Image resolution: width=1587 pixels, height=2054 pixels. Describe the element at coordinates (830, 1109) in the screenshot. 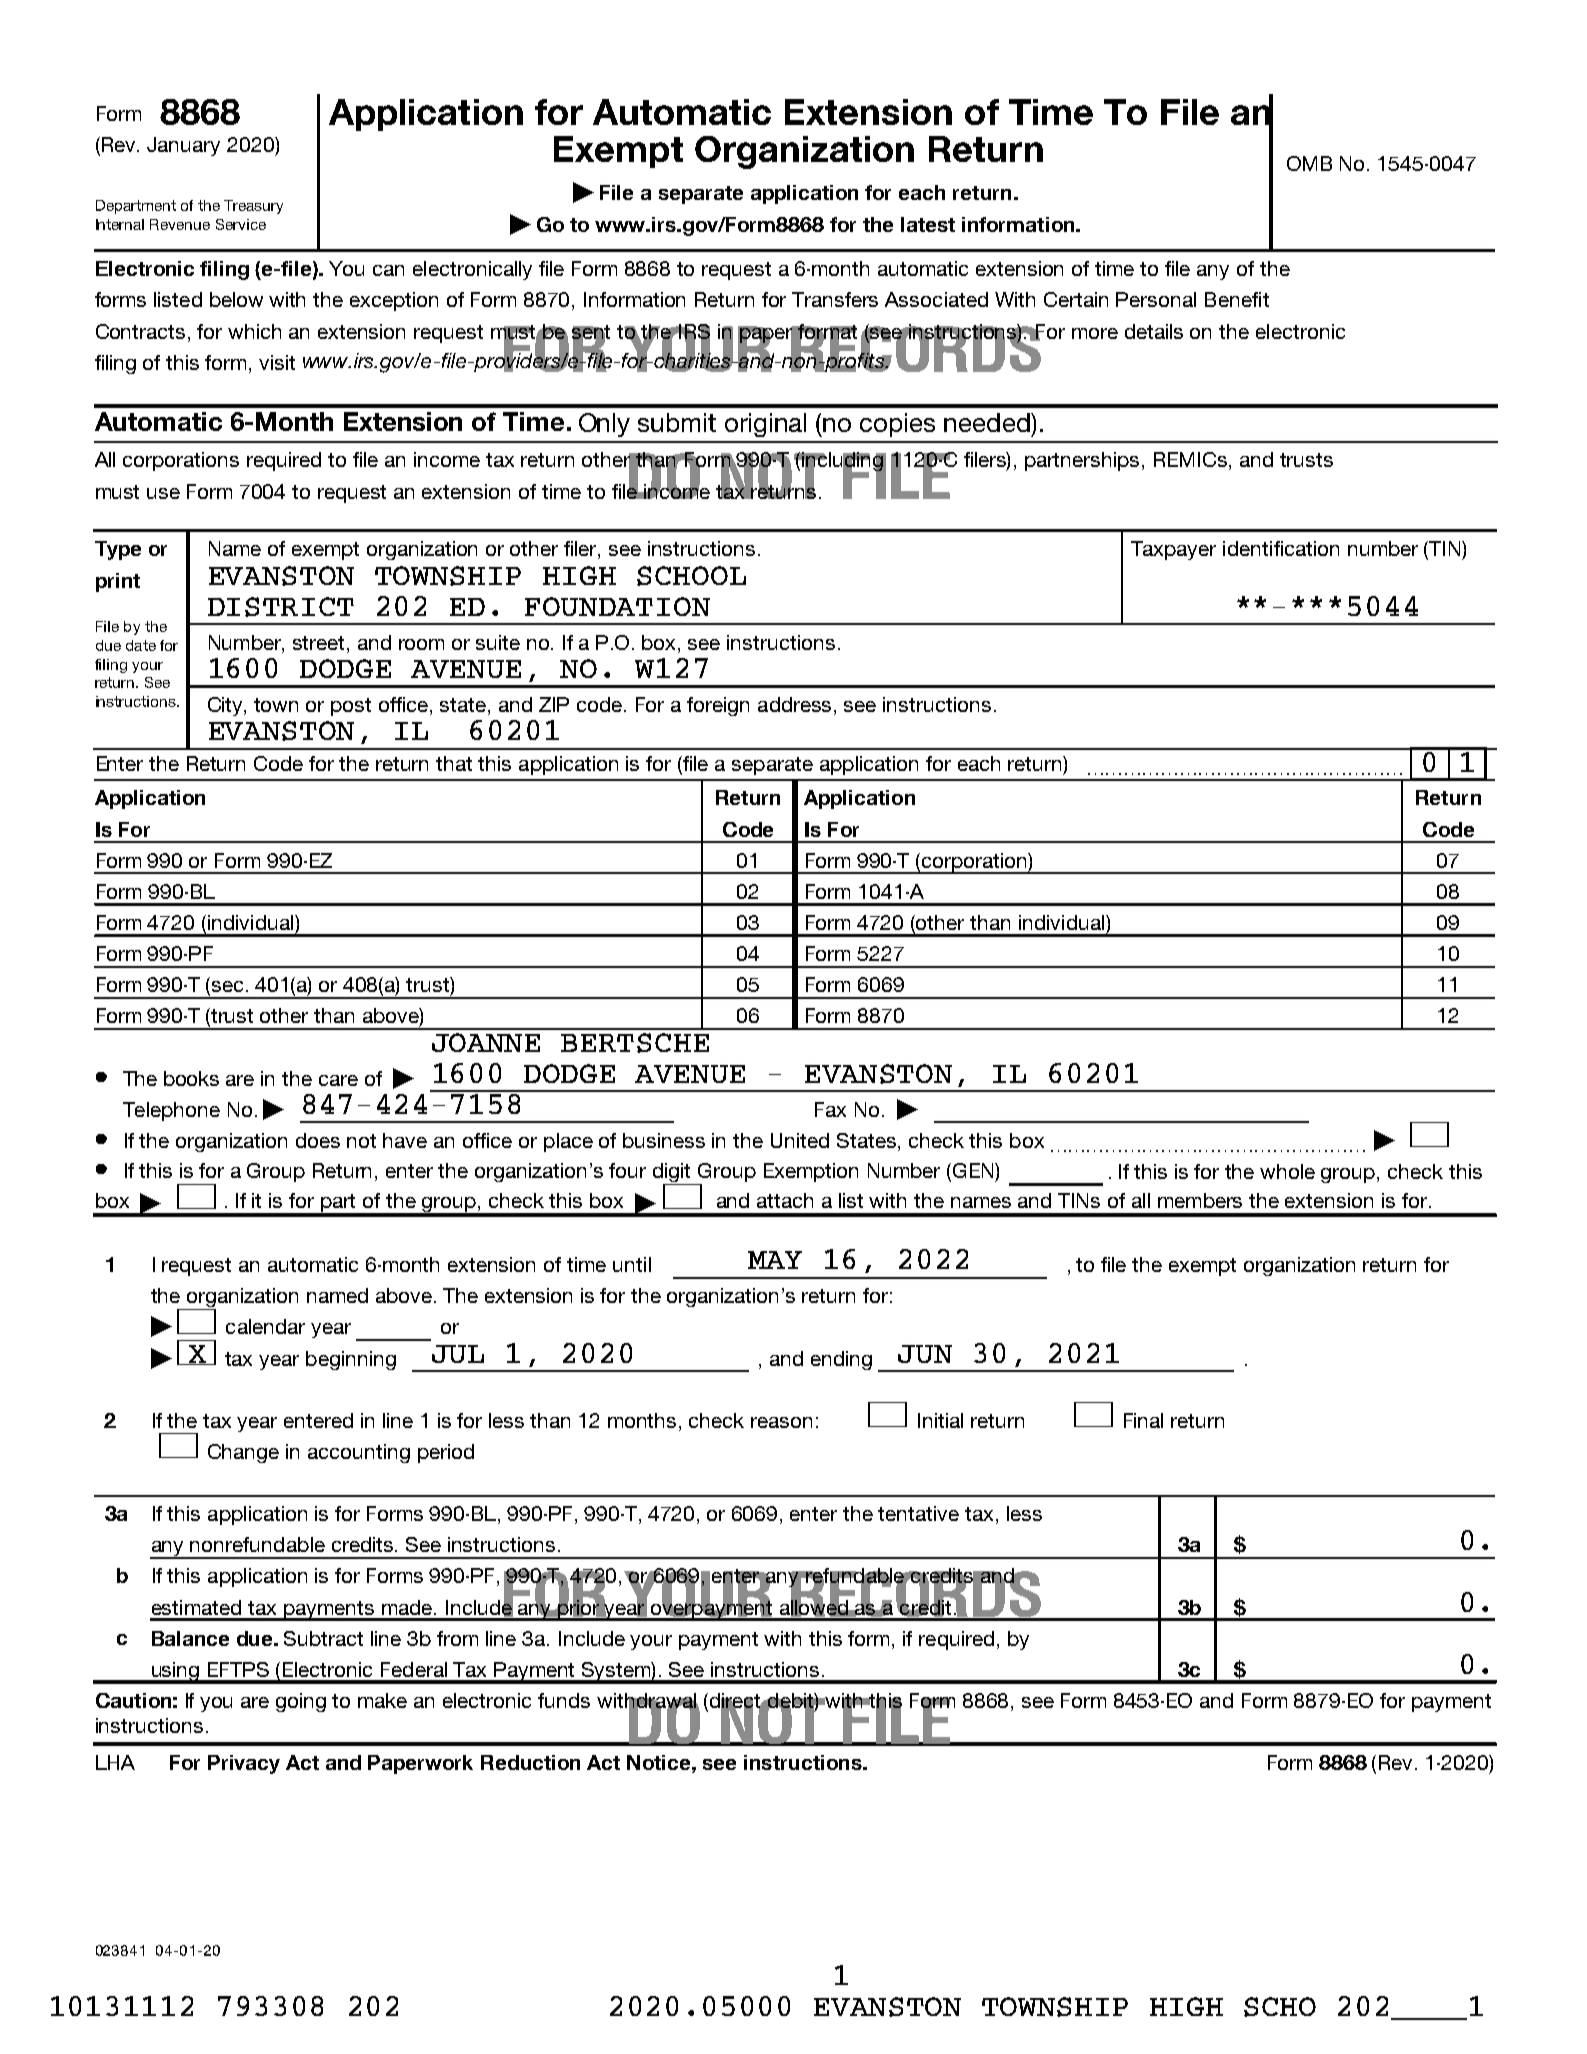

I see `Fax` at that location.
